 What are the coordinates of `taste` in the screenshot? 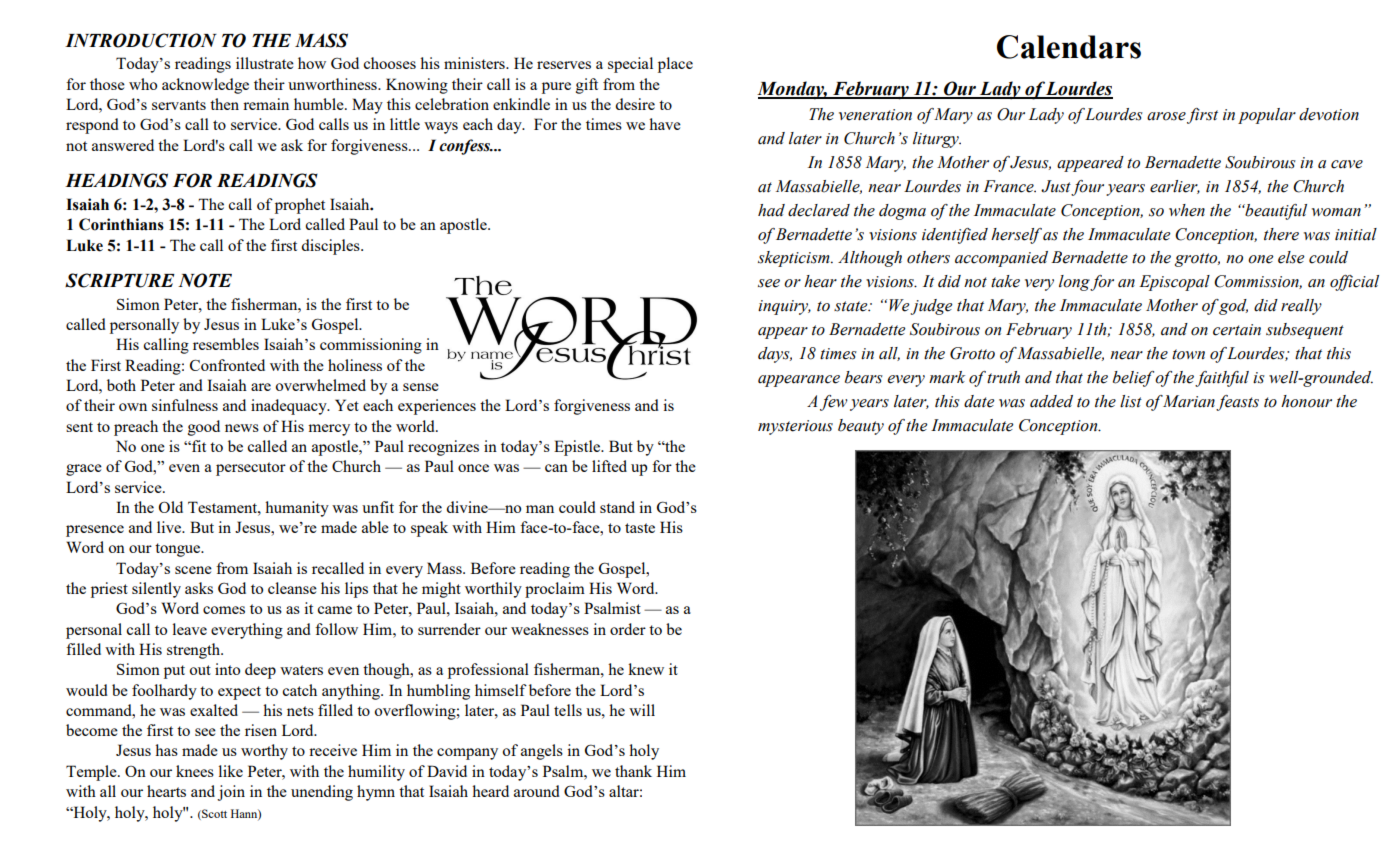 It's located at (640, 528).
